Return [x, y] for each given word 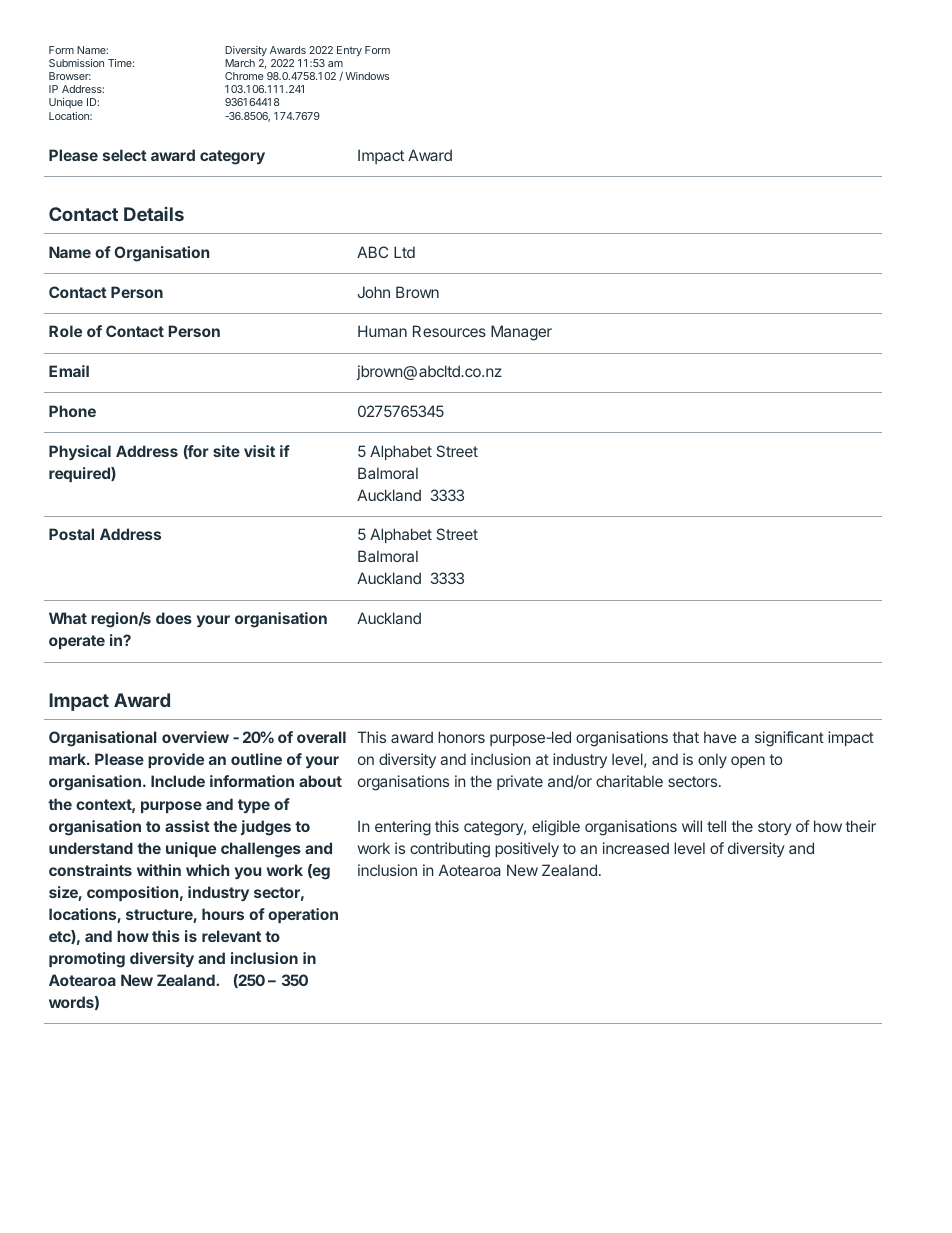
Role [65, 331]
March [240, 63]
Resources [449, 331]
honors [461, 737]
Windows [367, 76]
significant [789, 739]
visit [259, 451]
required [80, 474]
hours [223, 914]
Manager [521, 333]
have [720, 737]
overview [195, 737]
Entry [349, 51]
